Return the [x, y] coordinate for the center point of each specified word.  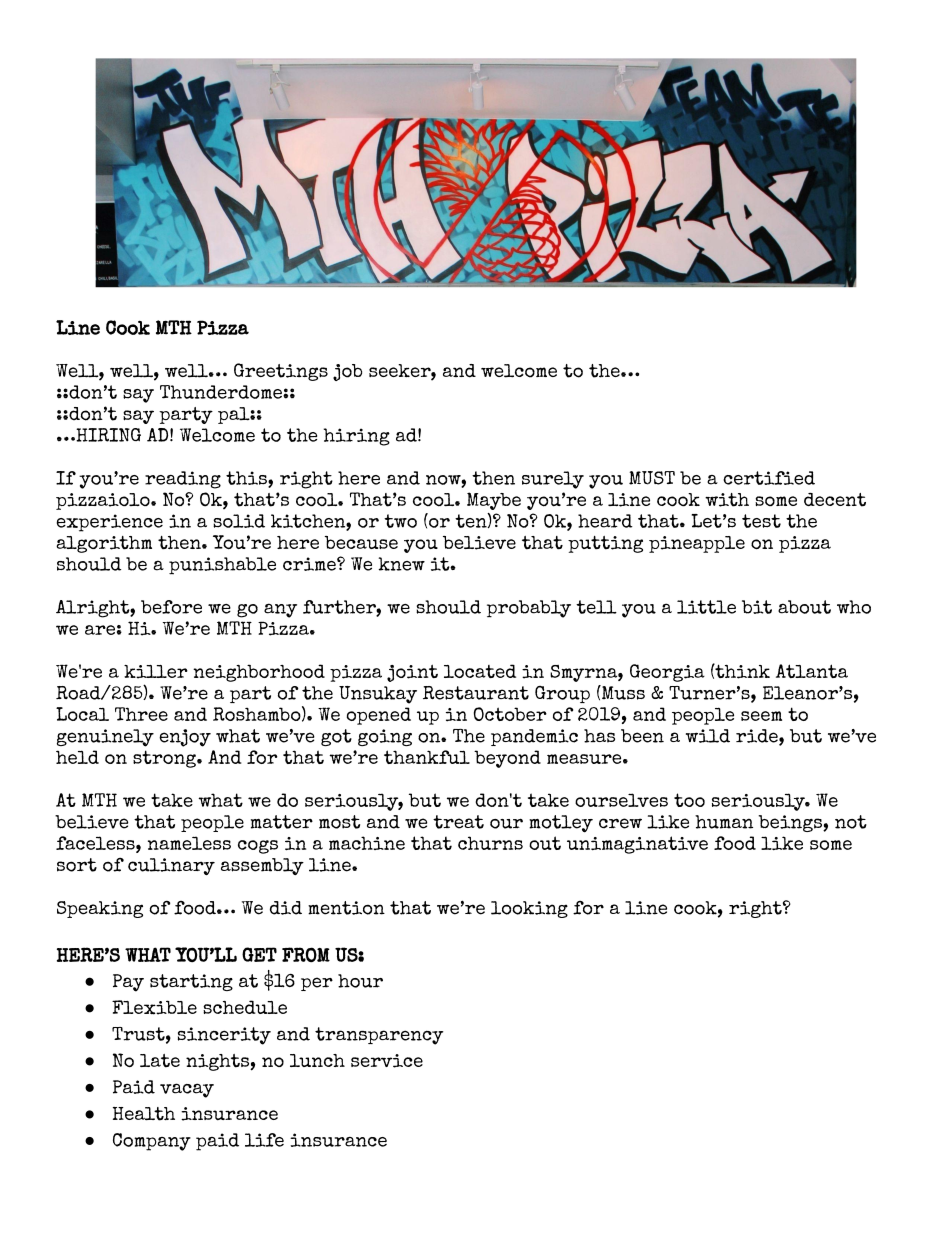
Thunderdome [222, 392]
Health [144, 1114]
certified [769, 478]
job [347, 372]
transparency [379, 1036]
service [387, 1061]
